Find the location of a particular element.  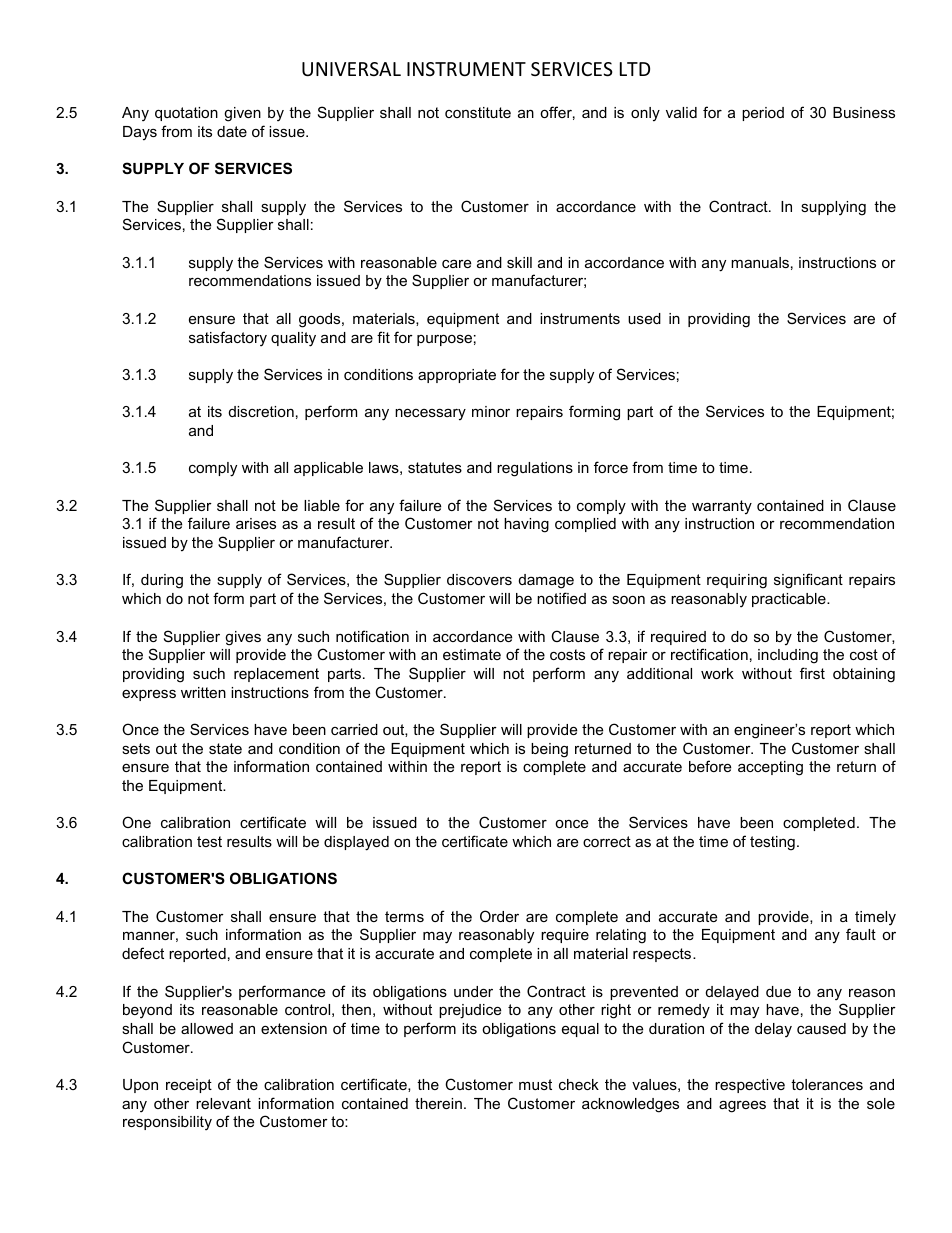

given is located at coordinates (242, 114).
